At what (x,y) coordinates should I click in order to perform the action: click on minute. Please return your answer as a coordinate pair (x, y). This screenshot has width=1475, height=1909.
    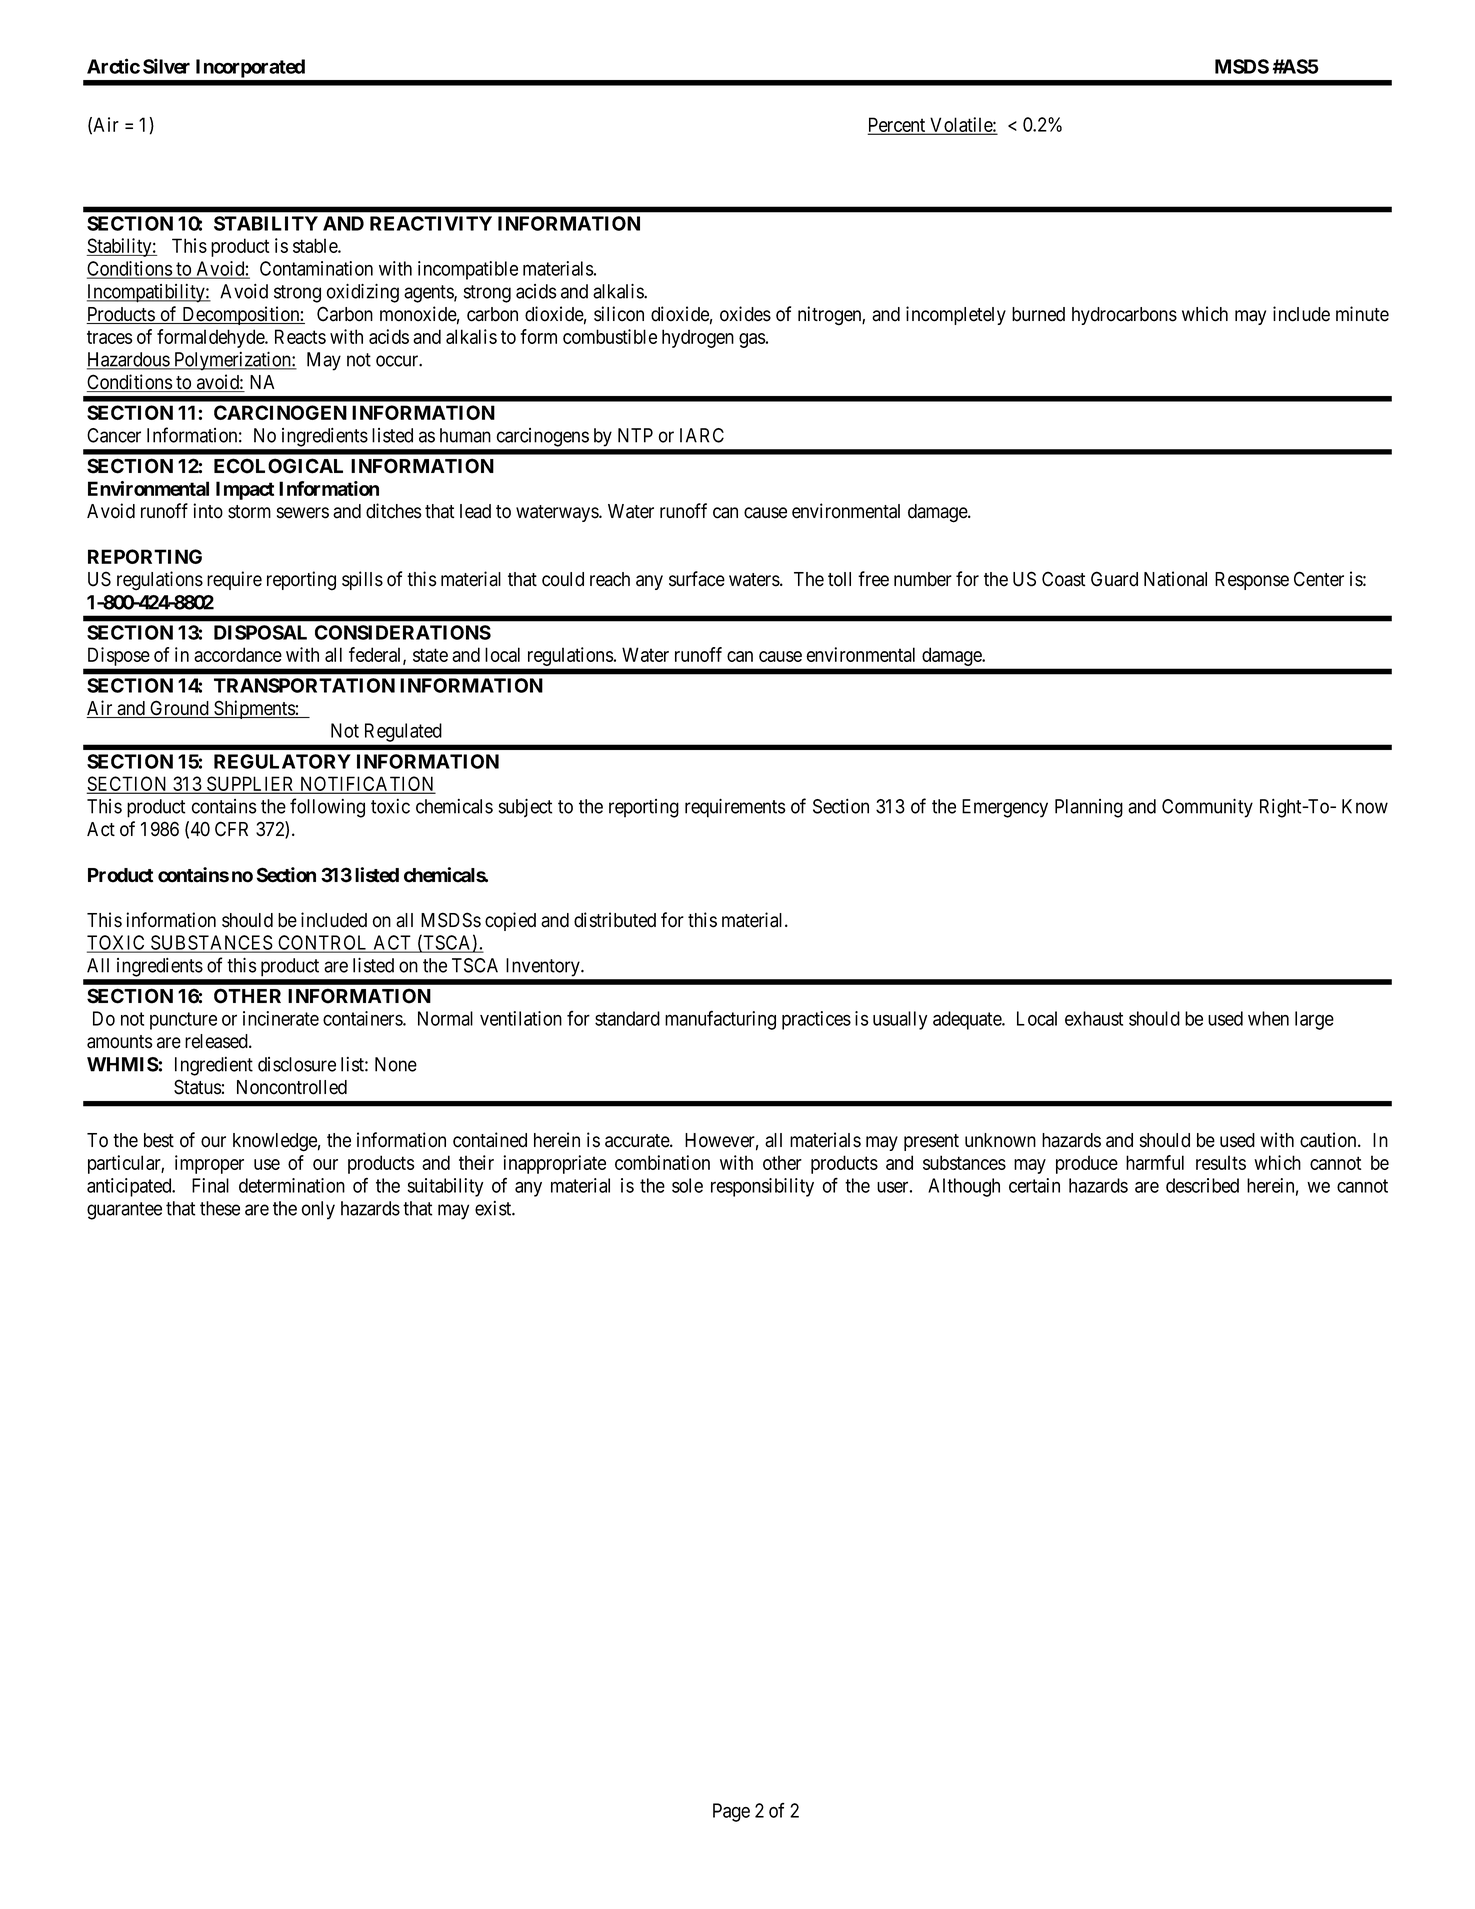
    Looking at the image, I should click on (1362, 314).
